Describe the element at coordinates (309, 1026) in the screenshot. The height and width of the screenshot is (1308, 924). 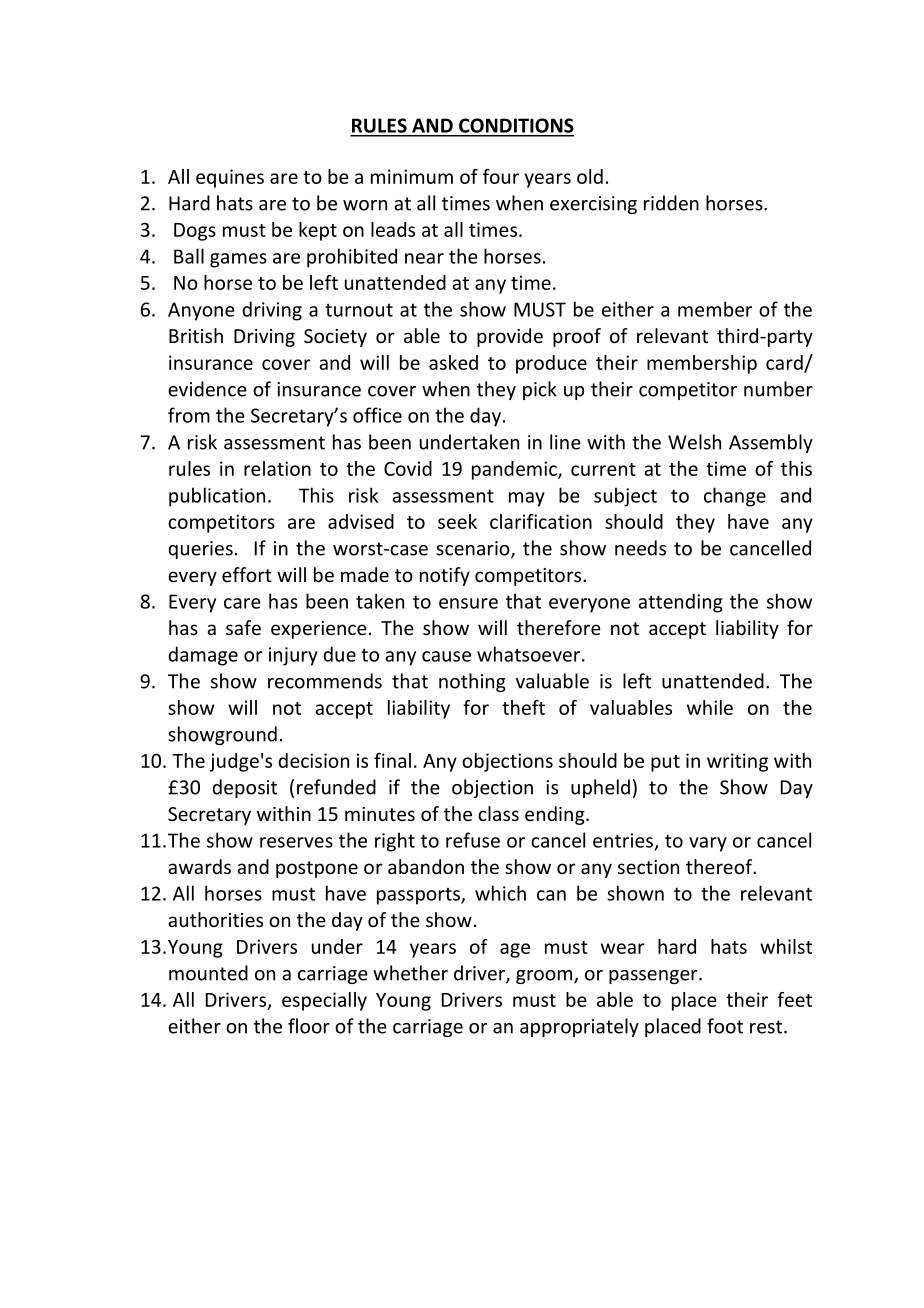
I see `floor` at that location.
